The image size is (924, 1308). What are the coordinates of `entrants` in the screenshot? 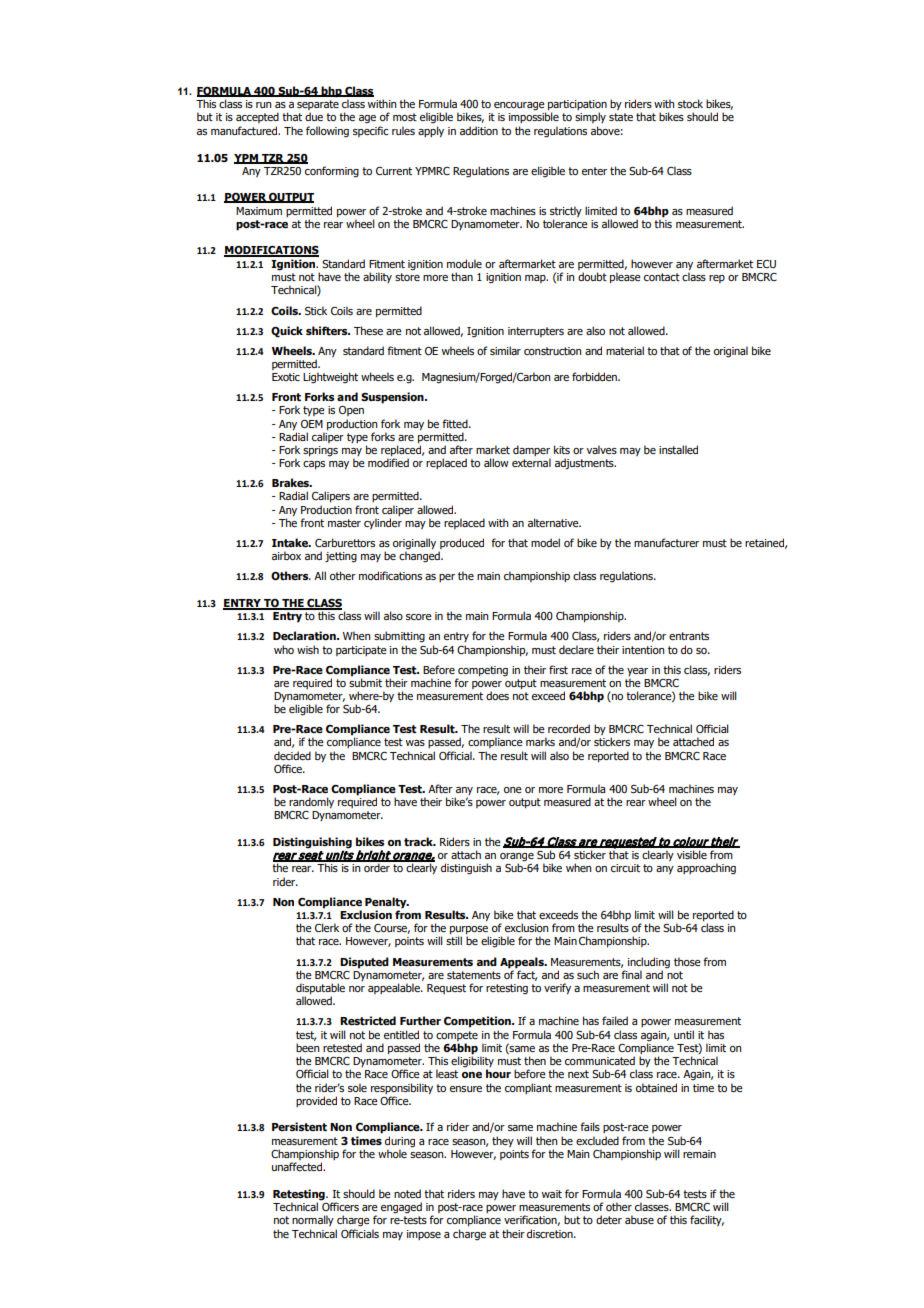 It's located at (689, 636).
